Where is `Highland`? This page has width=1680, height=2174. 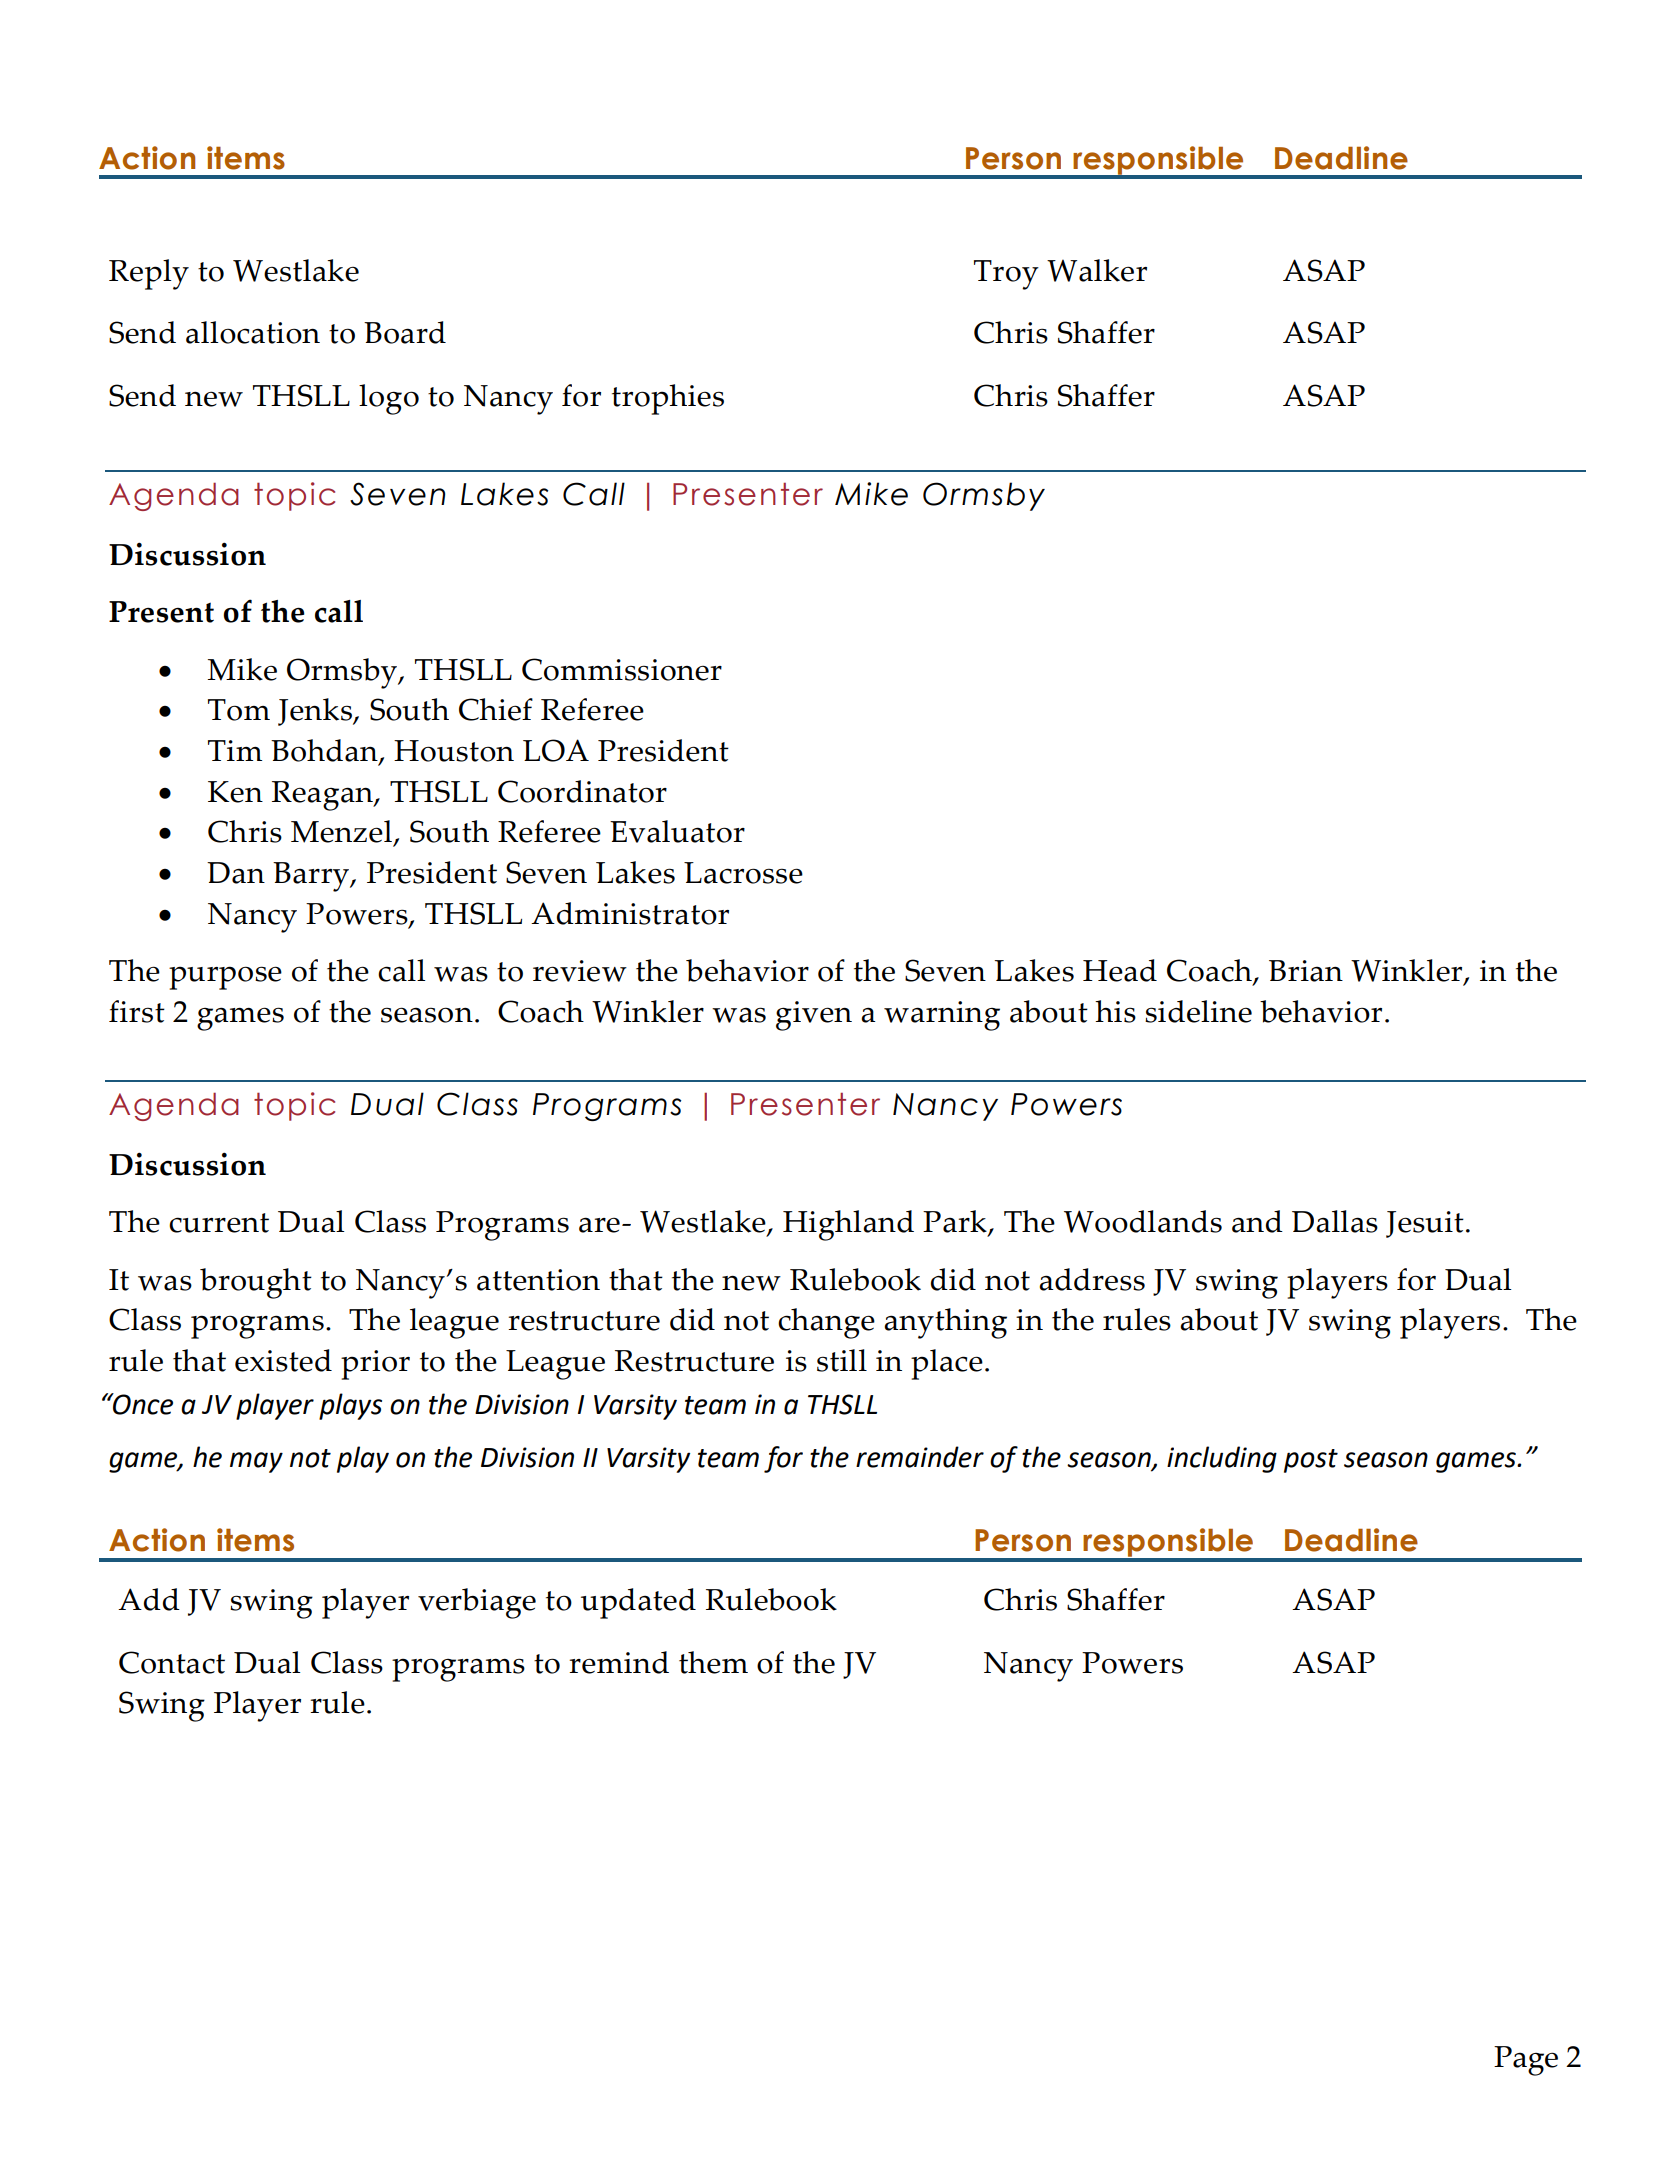 Highland is located at coordinates (848, 1225).
